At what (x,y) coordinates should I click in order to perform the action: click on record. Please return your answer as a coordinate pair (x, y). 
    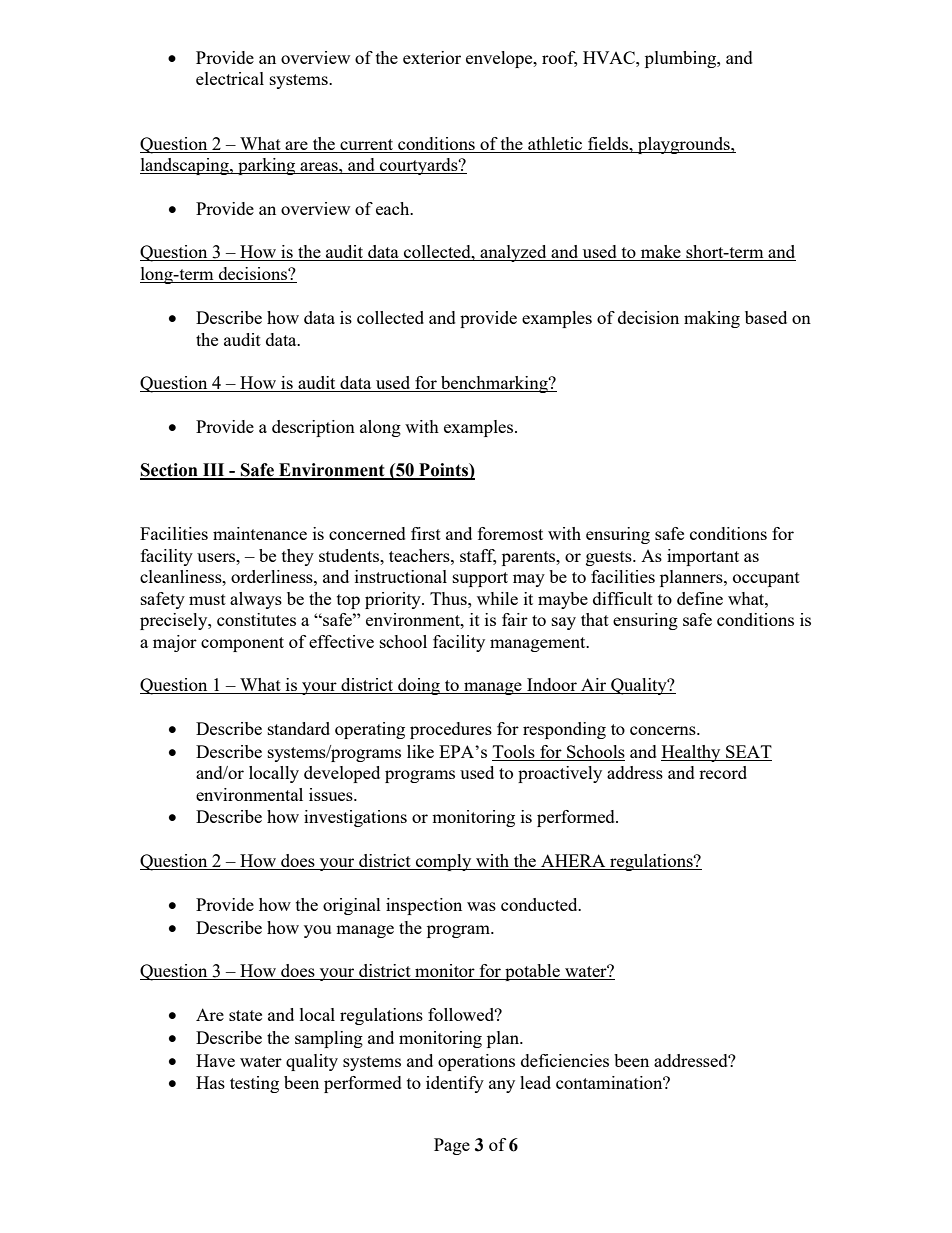
    Looking at the image, I should click on (723, 772).
